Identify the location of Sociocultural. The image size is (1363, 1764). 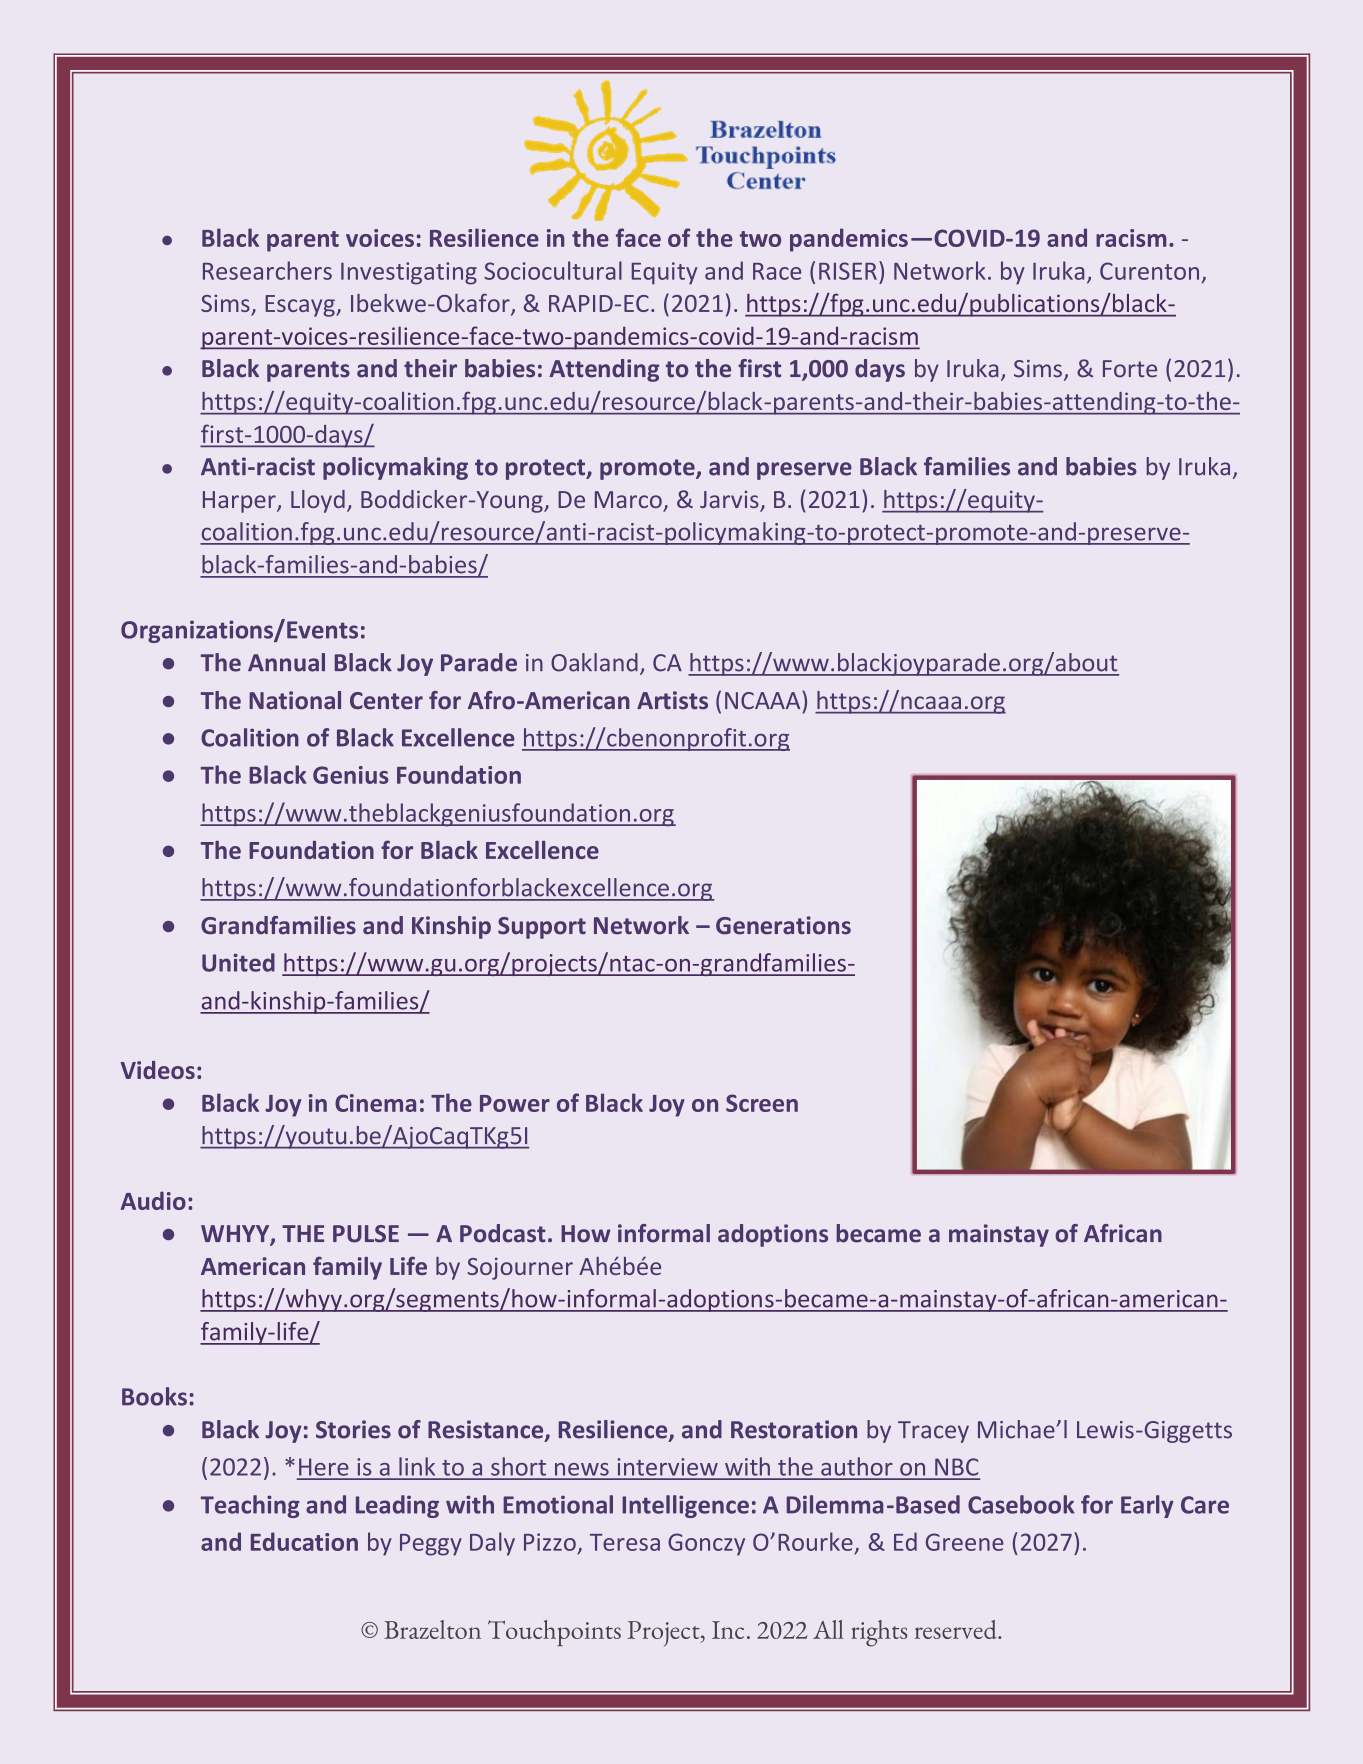
(553, 270).
